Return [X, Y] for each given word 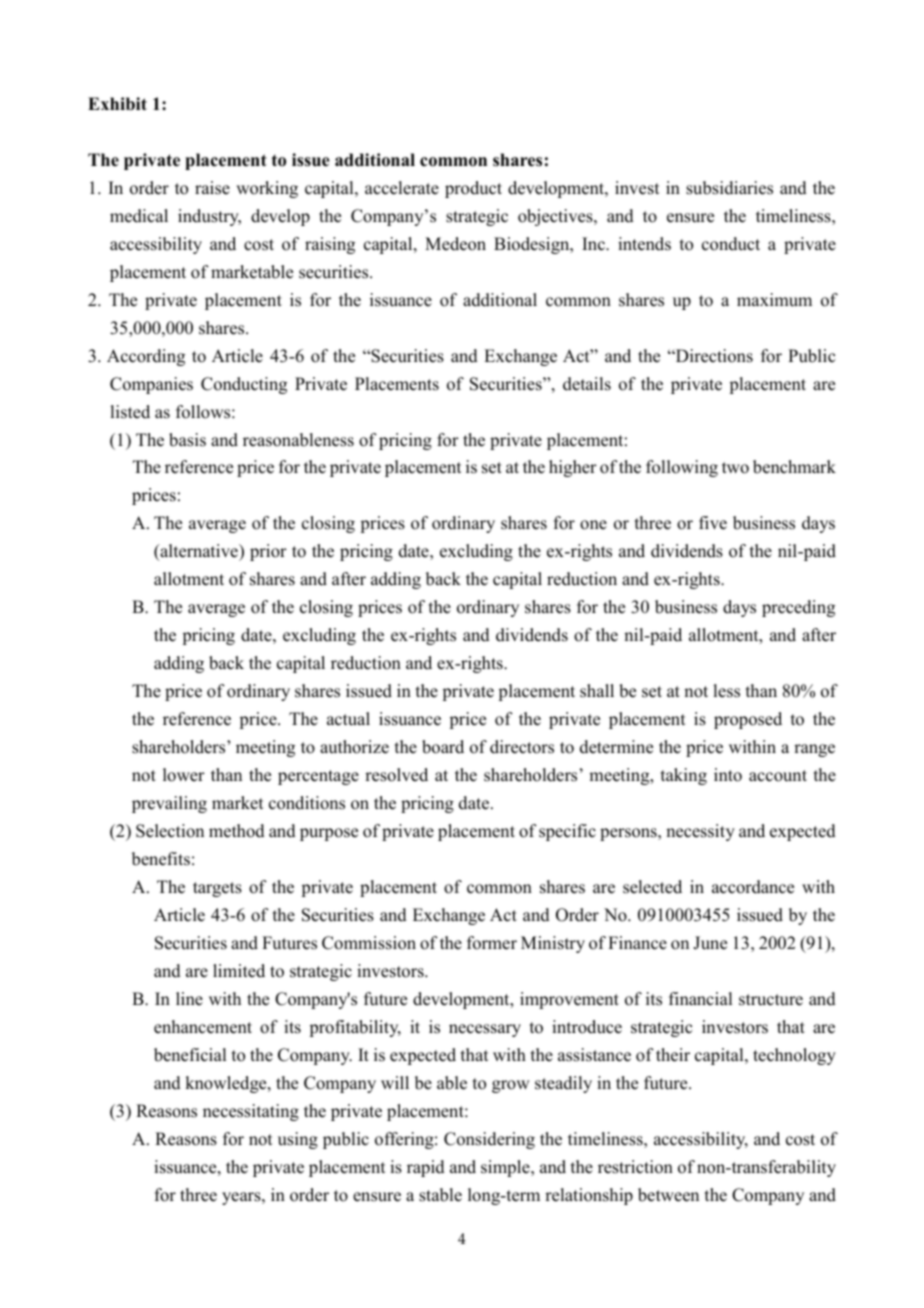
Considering [489, 1140]
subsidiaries [729, 188]
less [726, 691]
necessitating [251, 1112]
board [443, 747]
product [473, 189]
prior [268, 552]
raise [212, 188]
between [668, 1195]
